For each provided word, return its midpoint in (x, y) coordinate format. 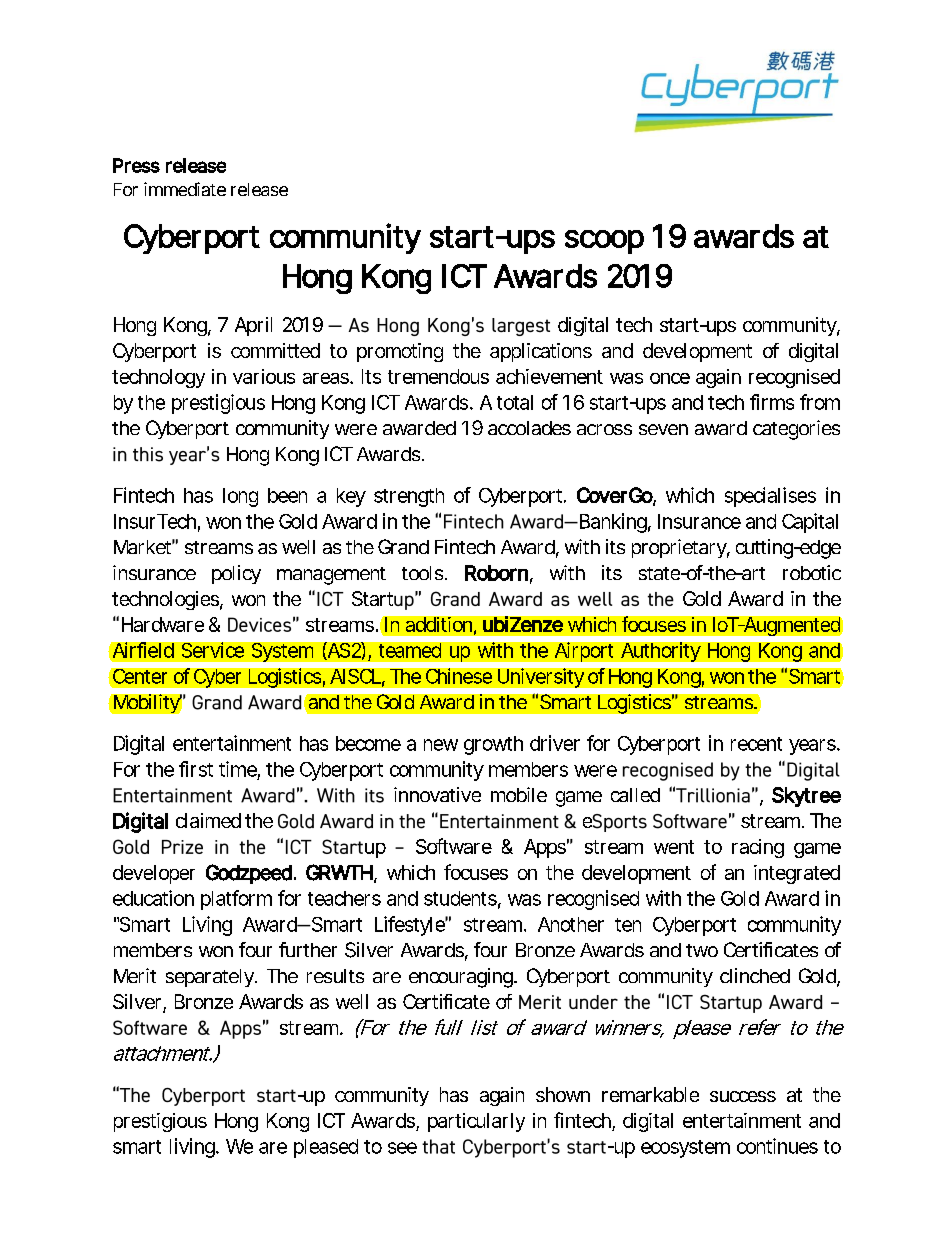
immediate (185, 189)
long (240, 497)
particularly (476, 1122)
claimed (208, 820)
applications (541, 352)
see (402, 1148)
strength (409, 497)
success (743, 1096)
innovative (437, 794)
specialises (770, 497)
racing (758, 848)
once (670, 378)
